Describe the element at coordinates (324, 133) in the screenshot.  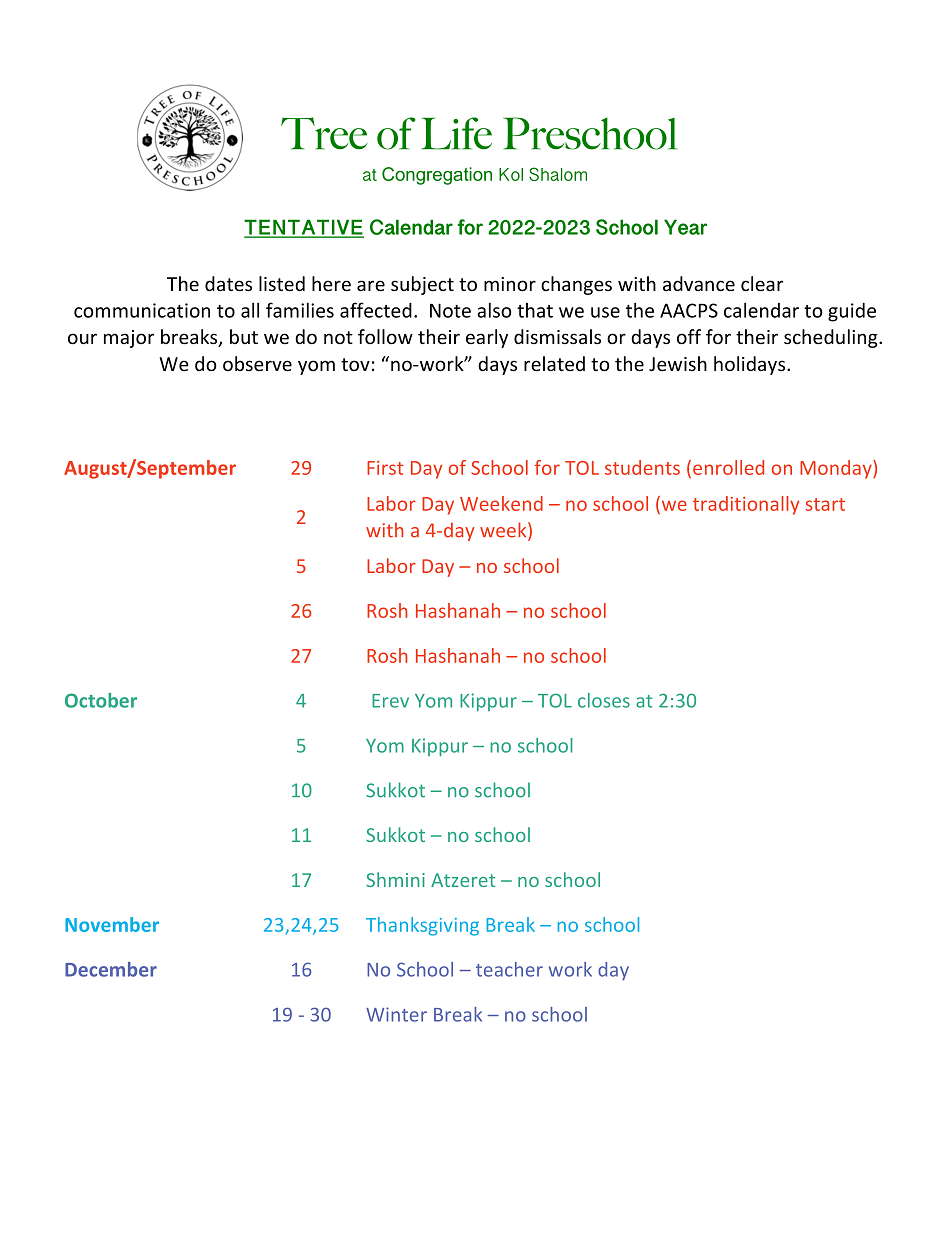
I see `Tree` at that location.
